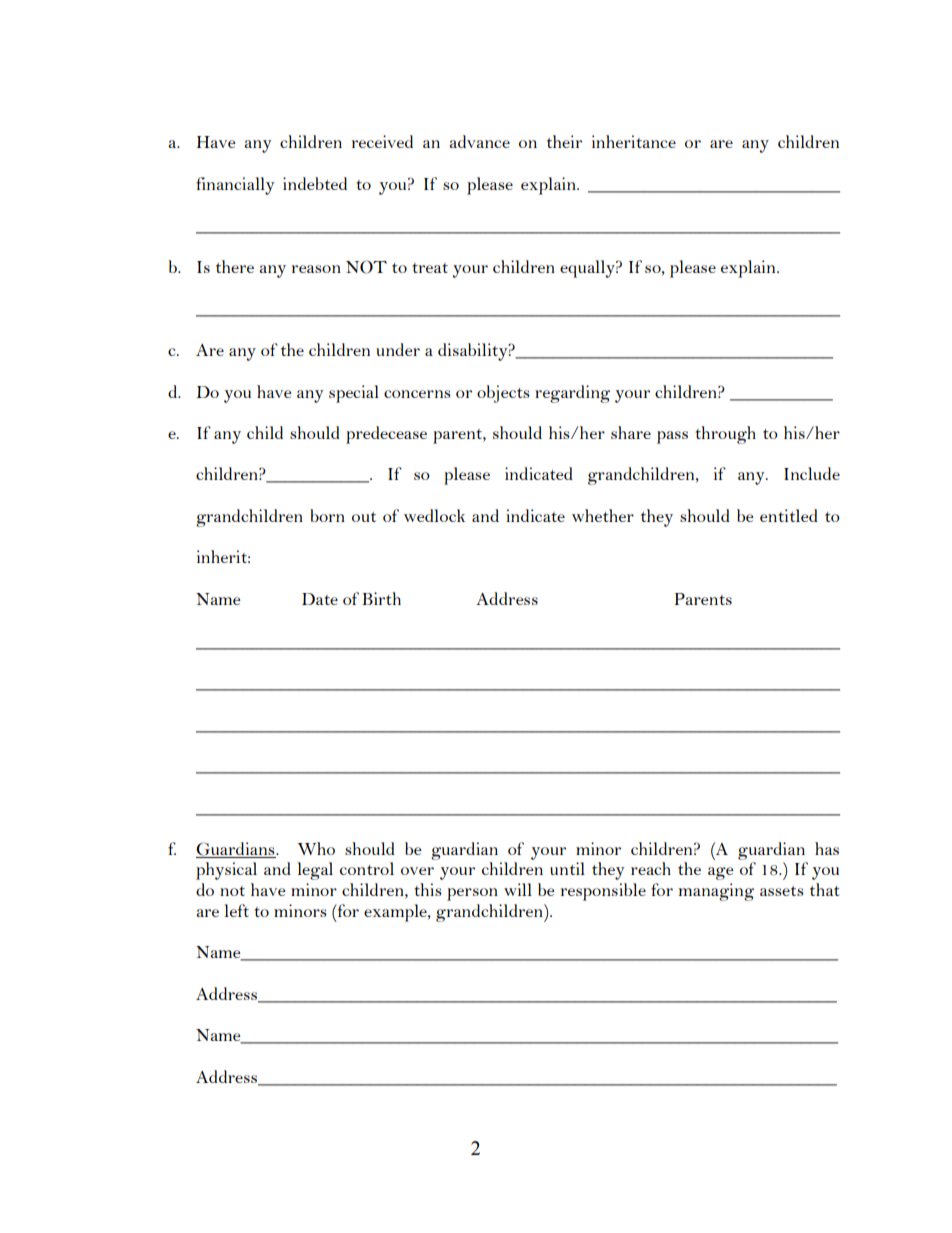 The height and width of the screenshot is (1233, 952). What do you see at coordinates (564, 141) in the screenshot?
I see `their` at bounding box center [564, 141].
